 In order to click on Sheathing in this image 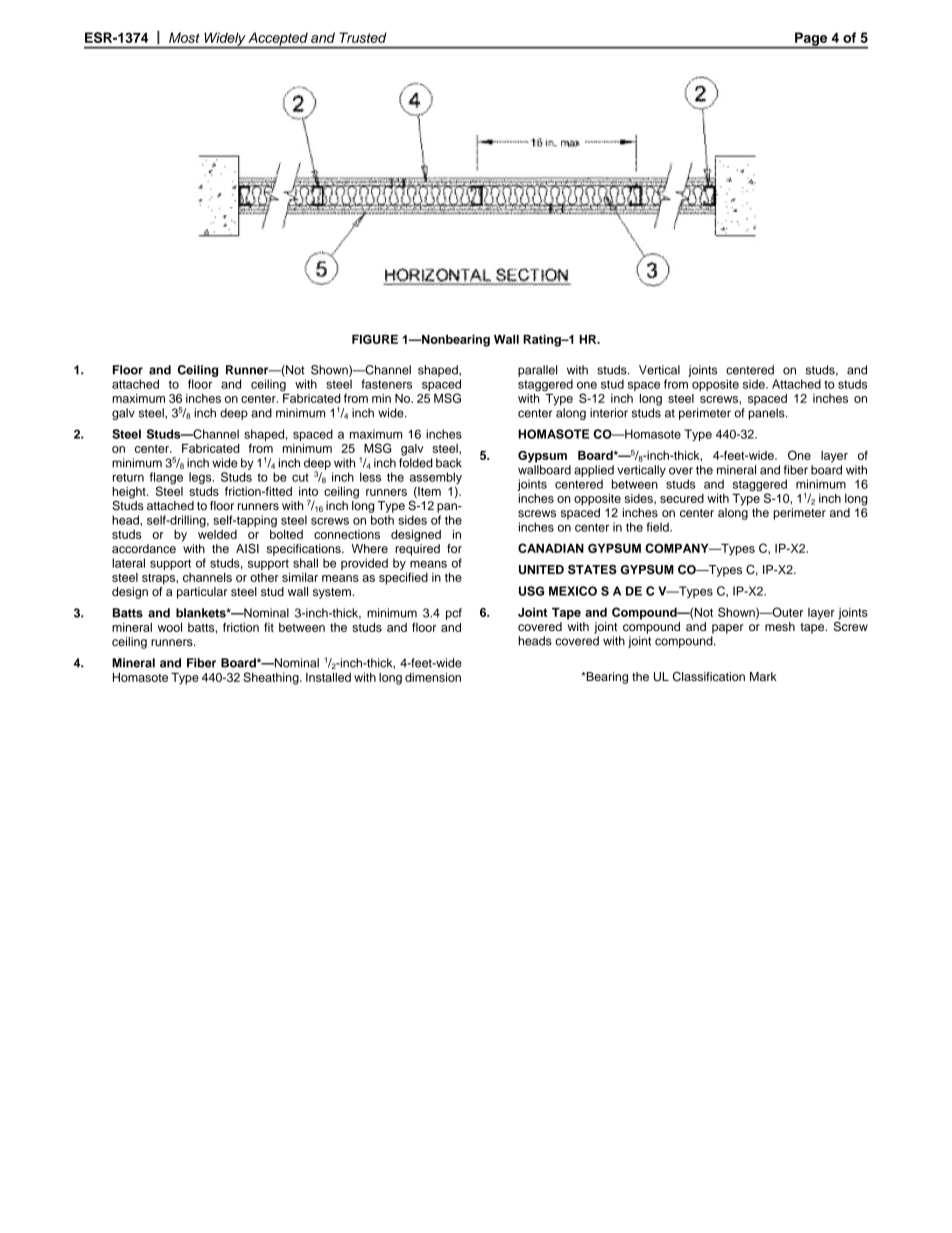, I will do `click(272, 678)`.
